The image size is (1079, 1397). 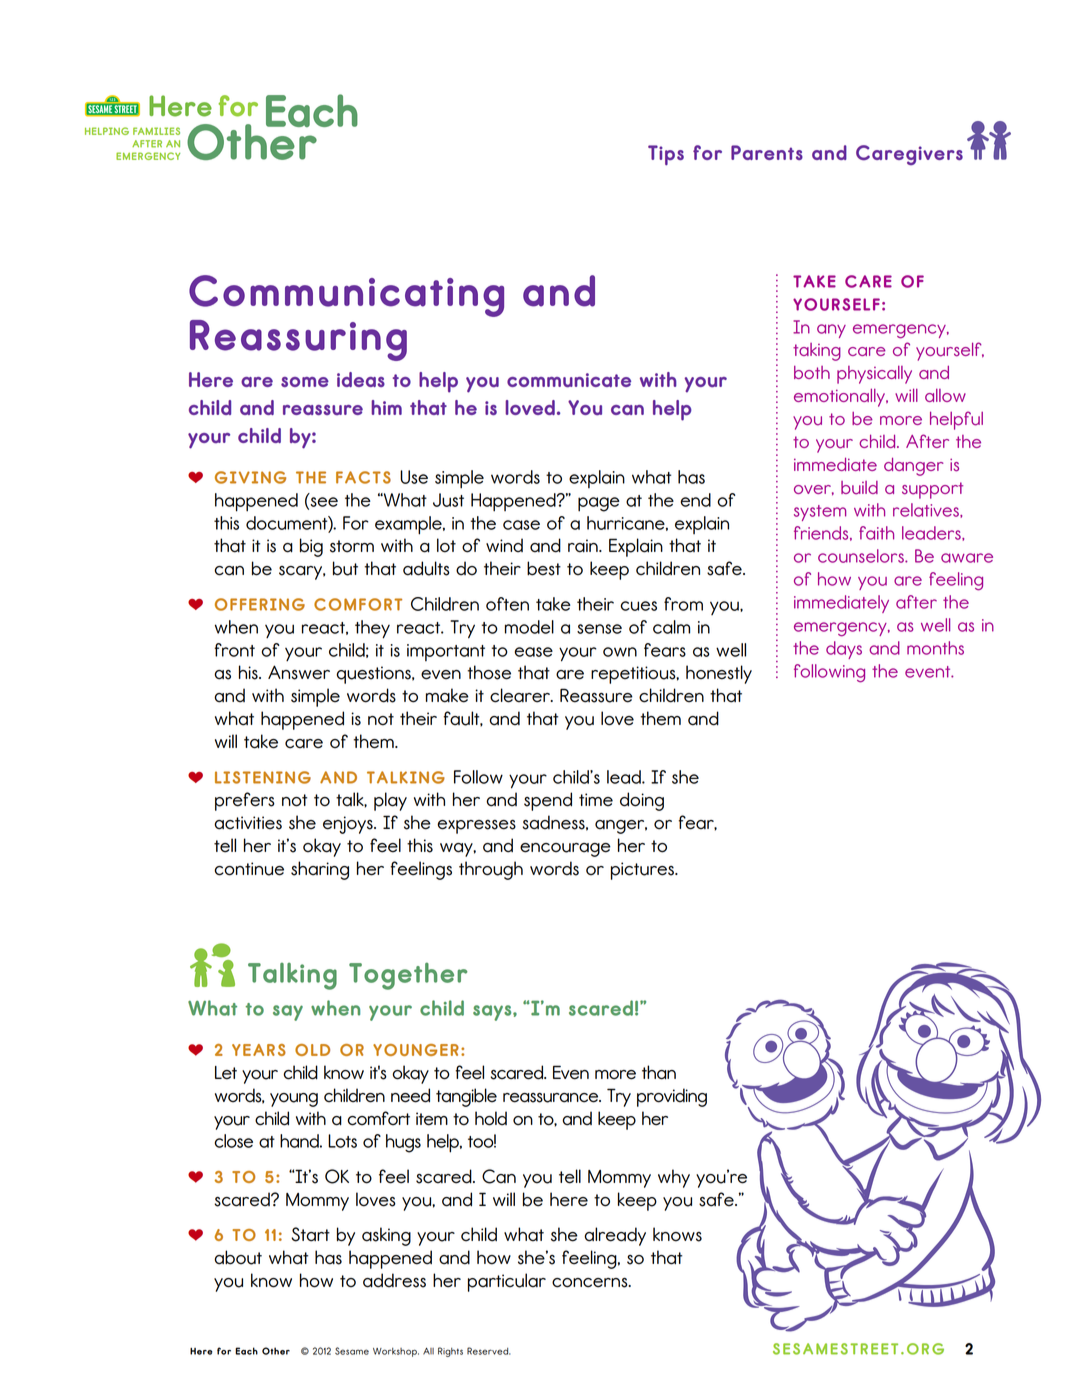 What do you see at coordinates (643, 871) in the image?
I see `pictures` at bounding box center [643, 871].
